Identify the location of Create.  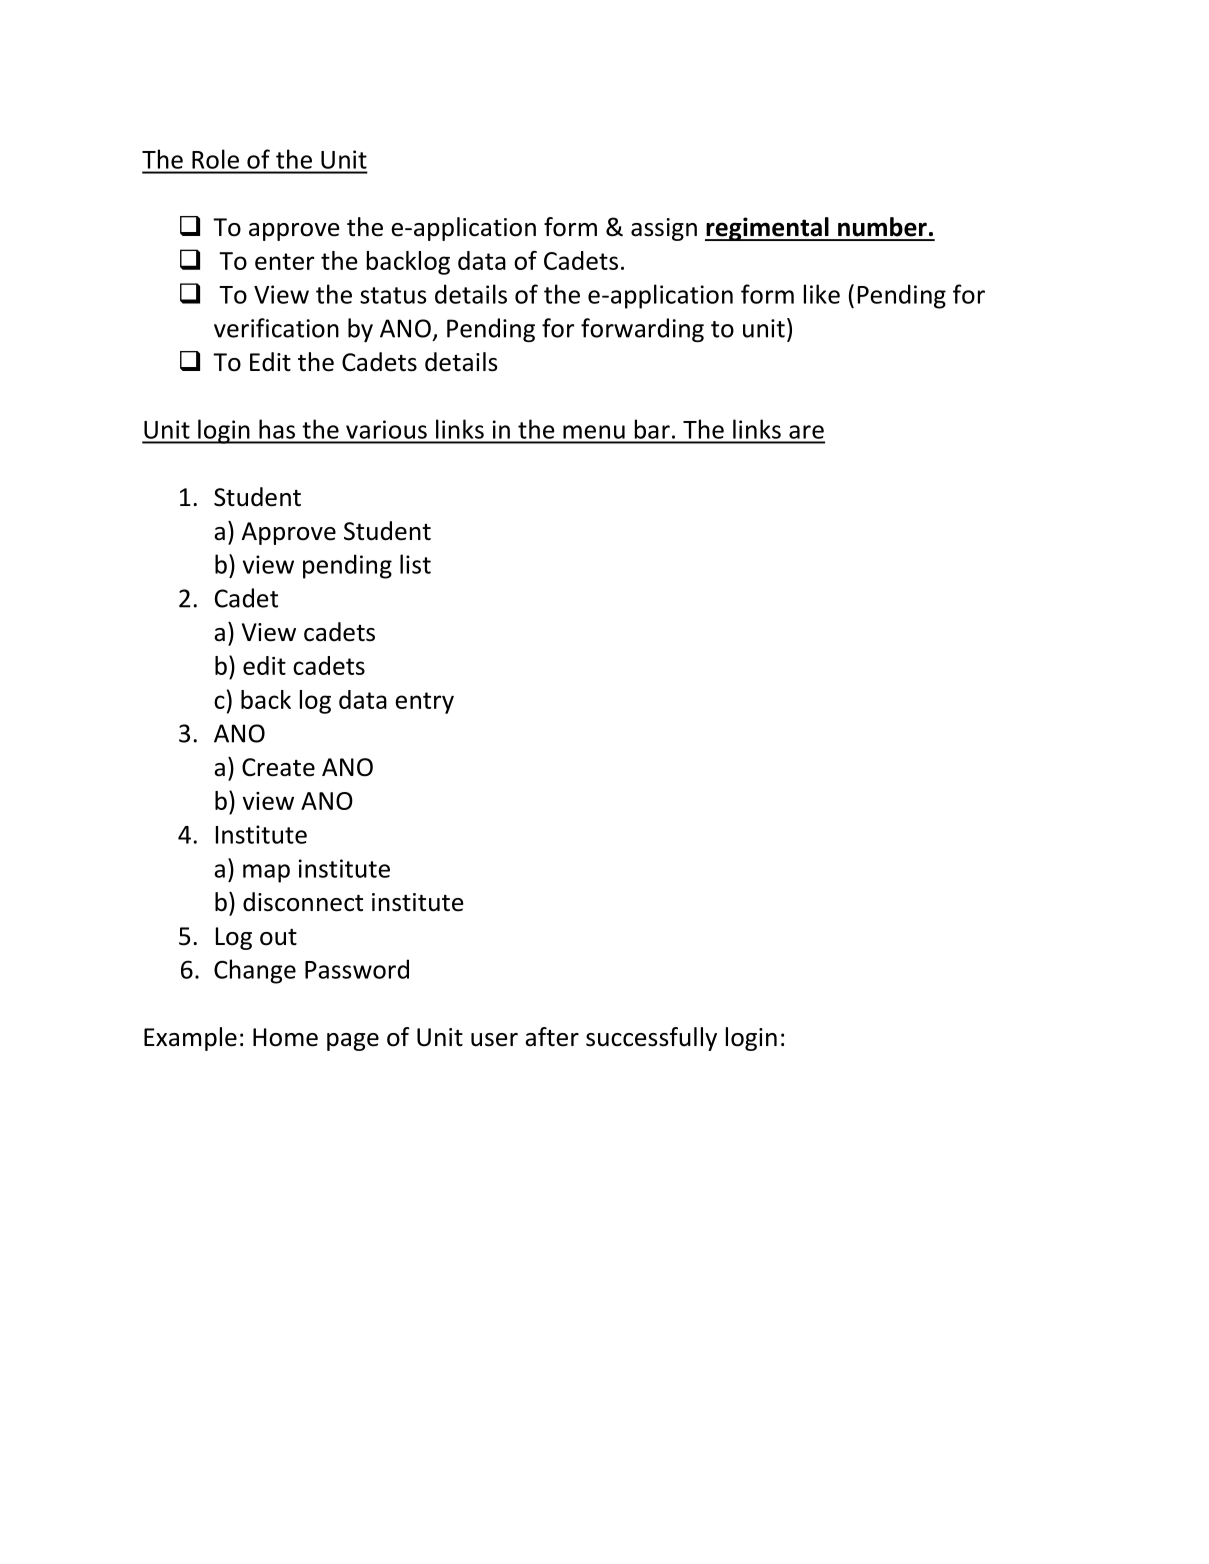
(278, 767).
